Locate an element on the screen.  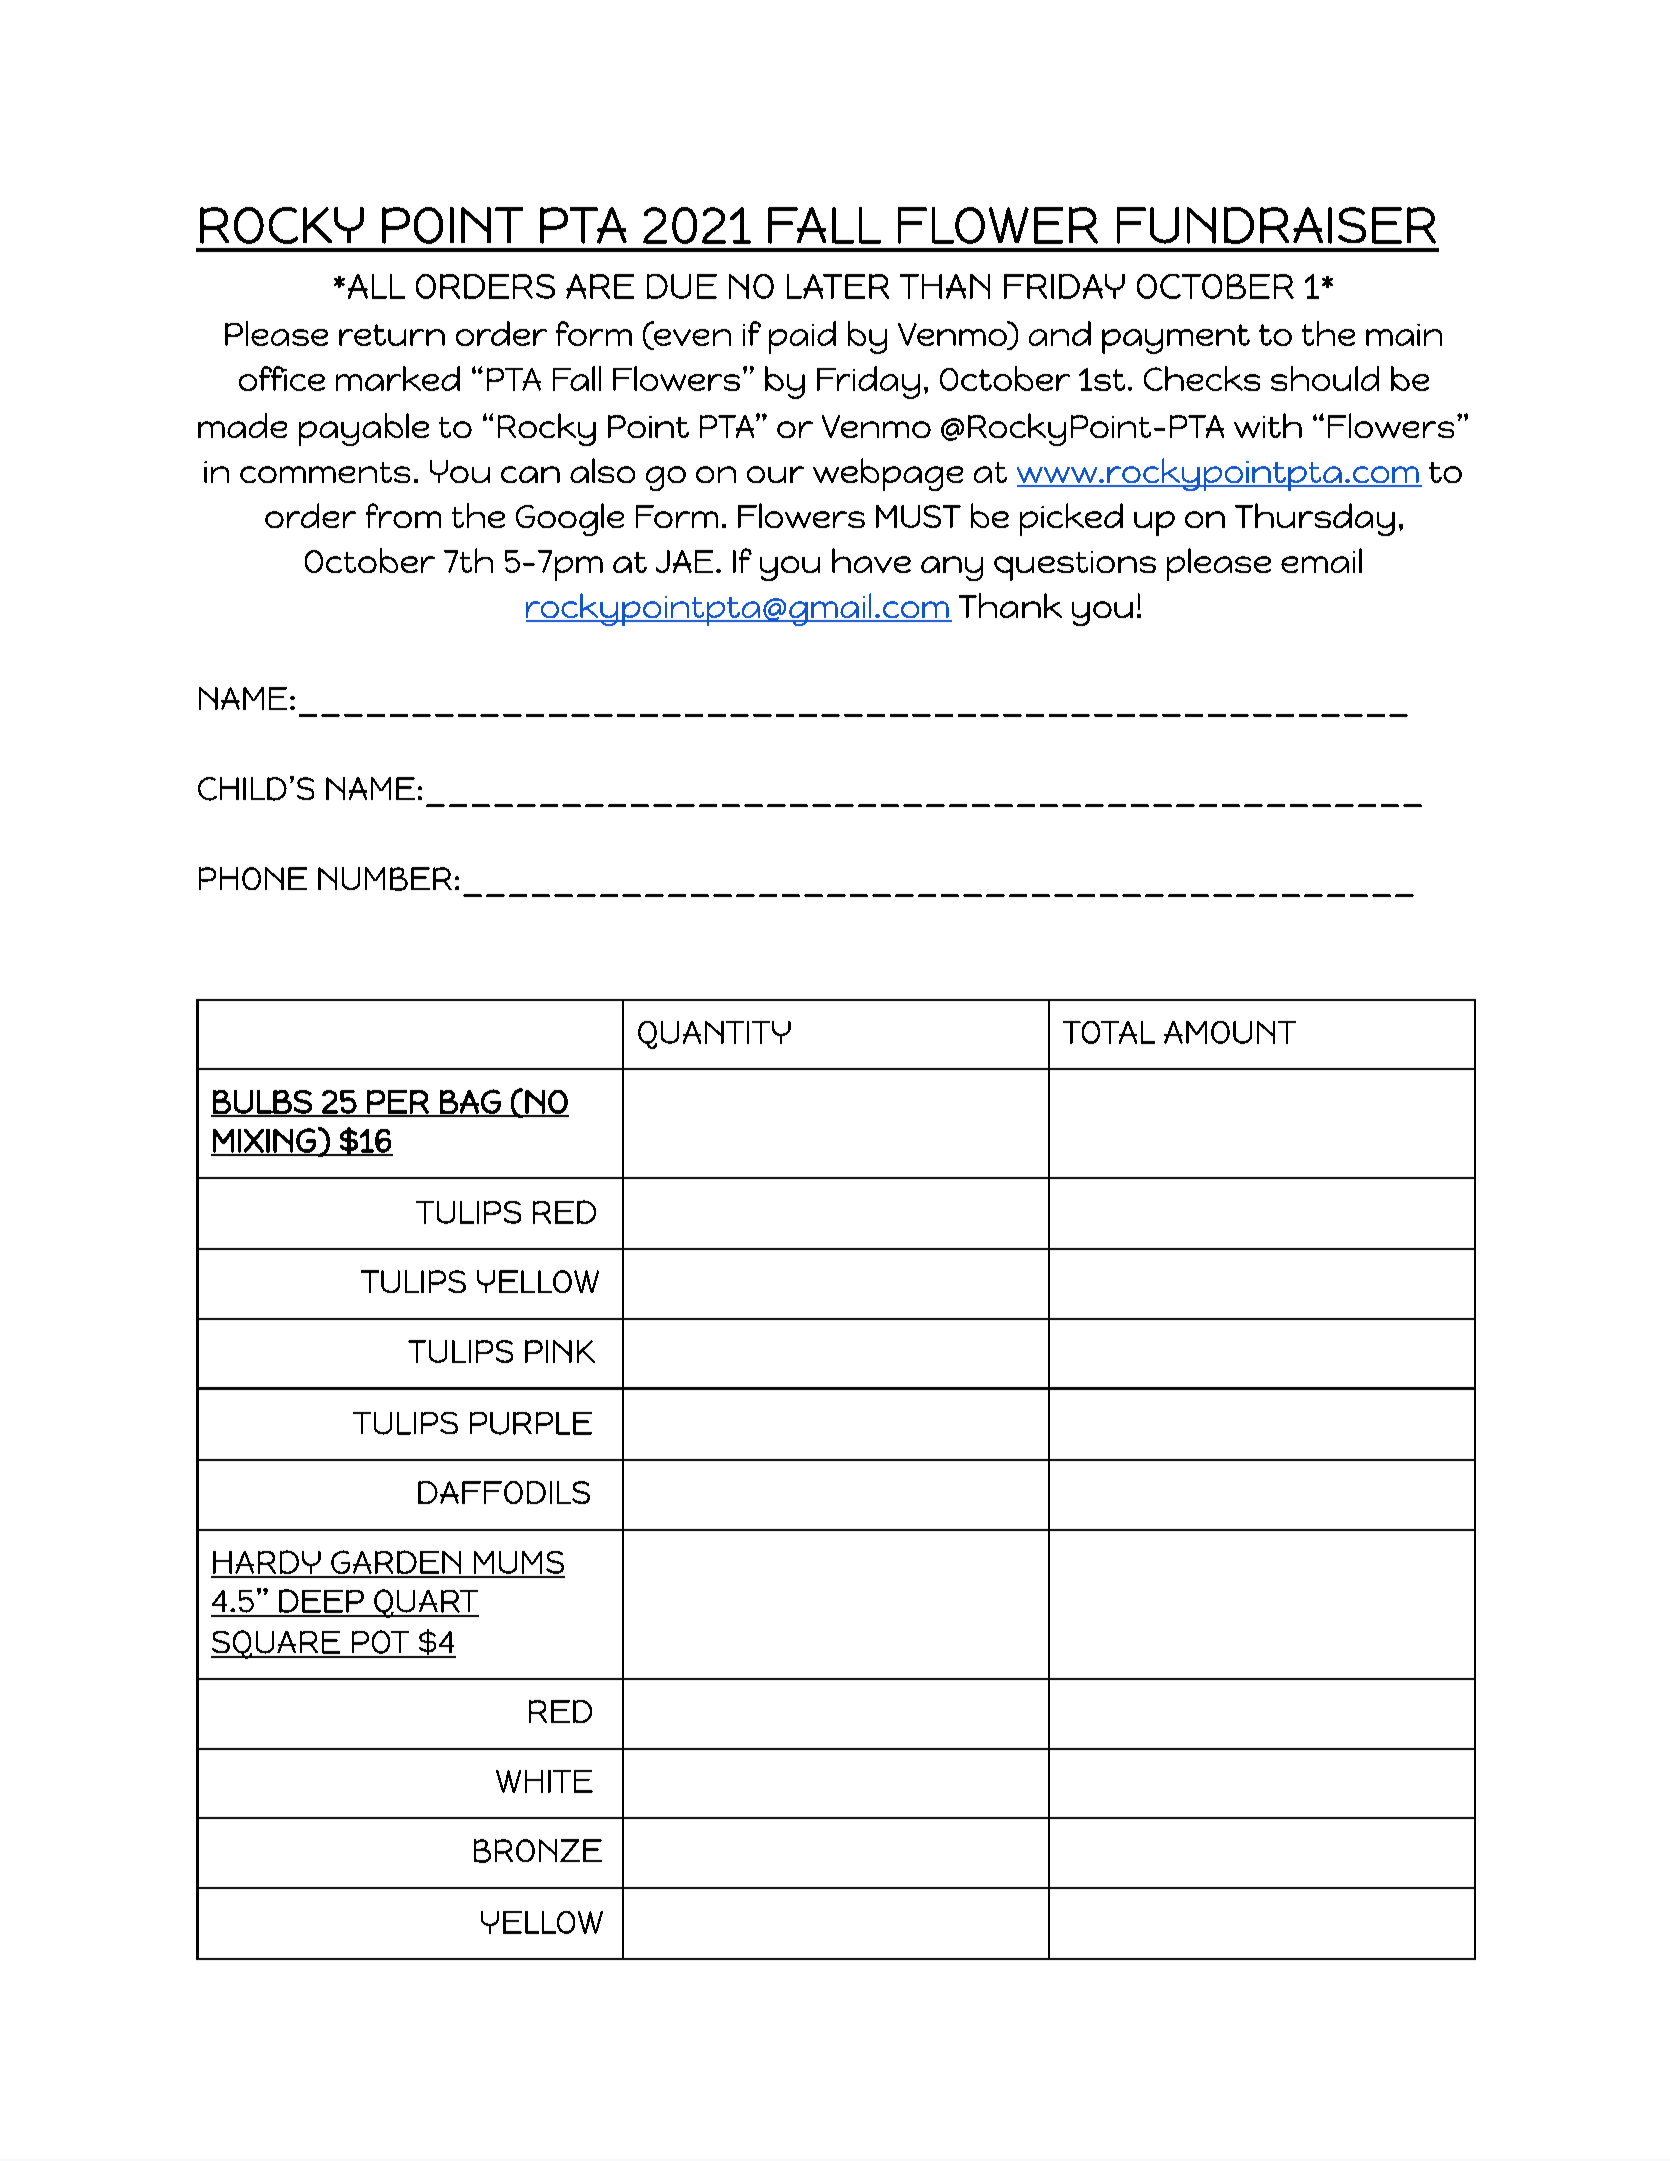
QUART is located at coordinates (425, 1603).
